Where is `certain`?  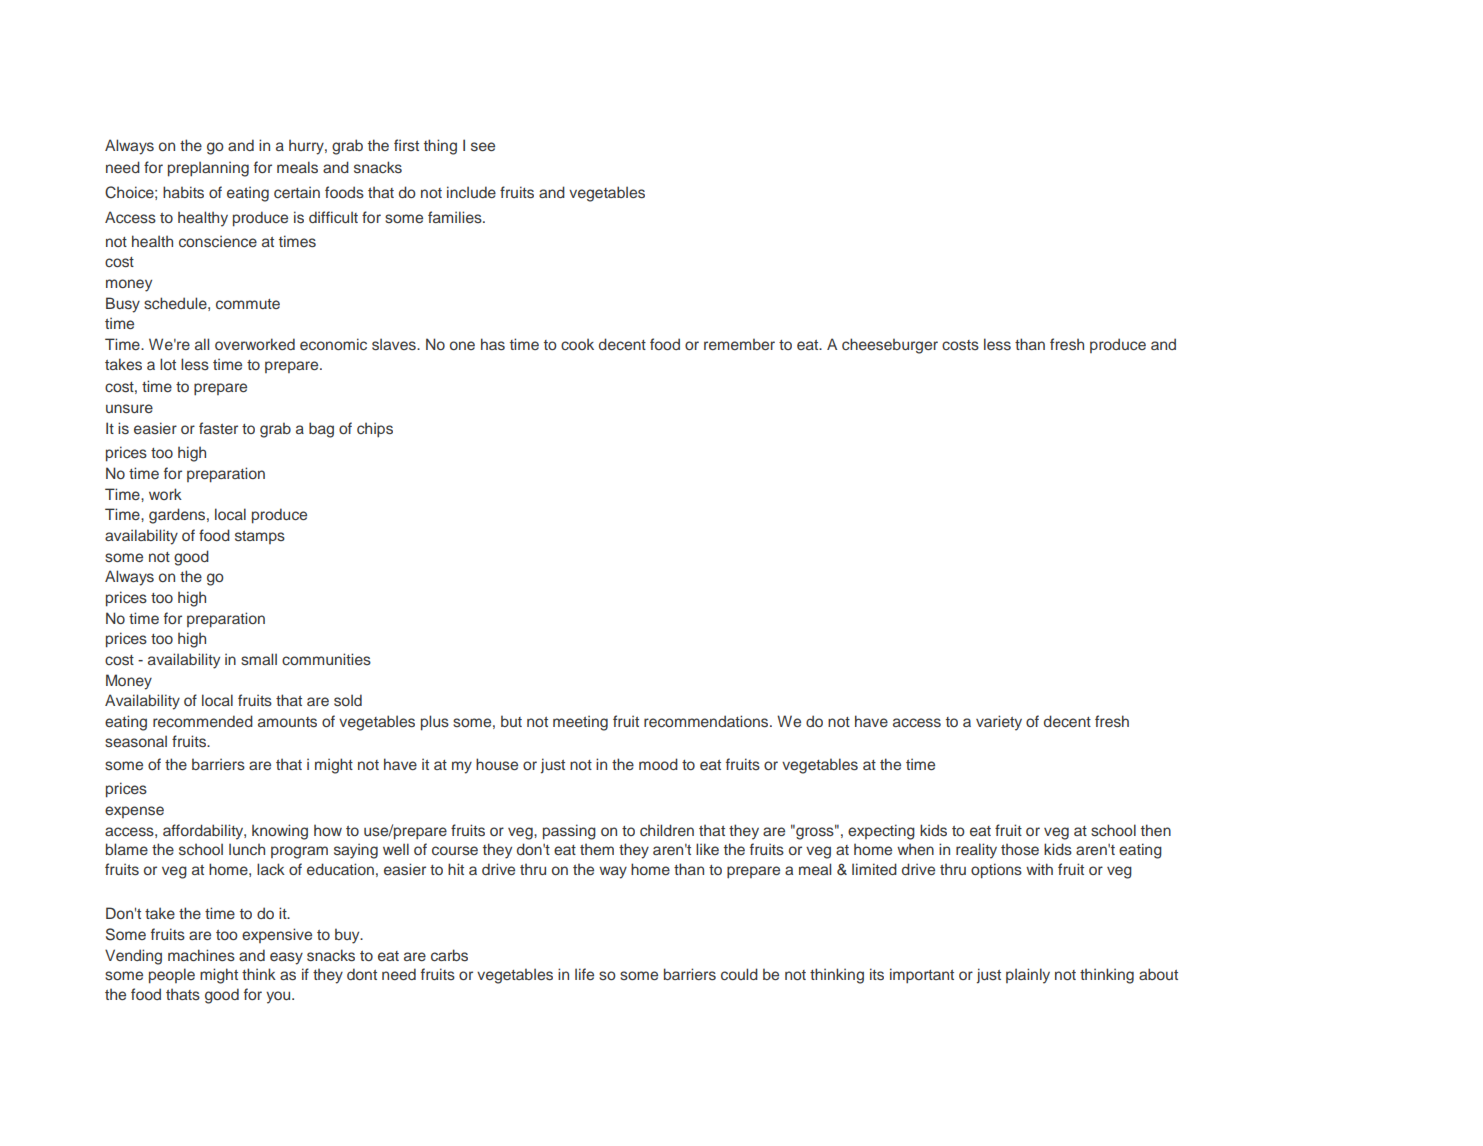
certain is located at coordinates (297, 192).
